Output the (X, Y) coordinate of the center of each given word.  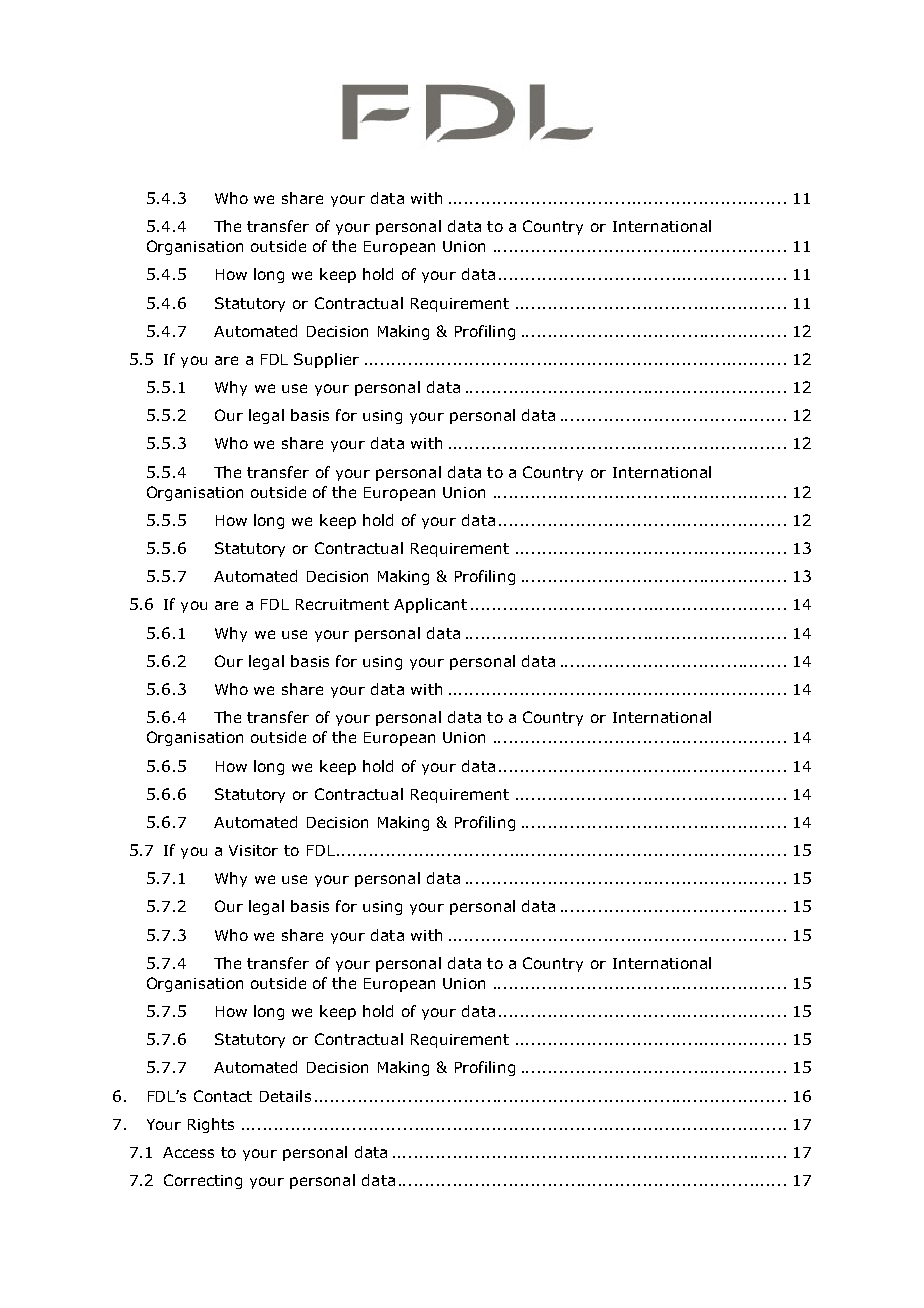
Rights (211, 1125)
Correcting (203, 1181)
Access (188, 1152)
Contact (223, 1096)
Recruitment (342, 604)
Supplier (326, 360)
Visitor (253, 850)
